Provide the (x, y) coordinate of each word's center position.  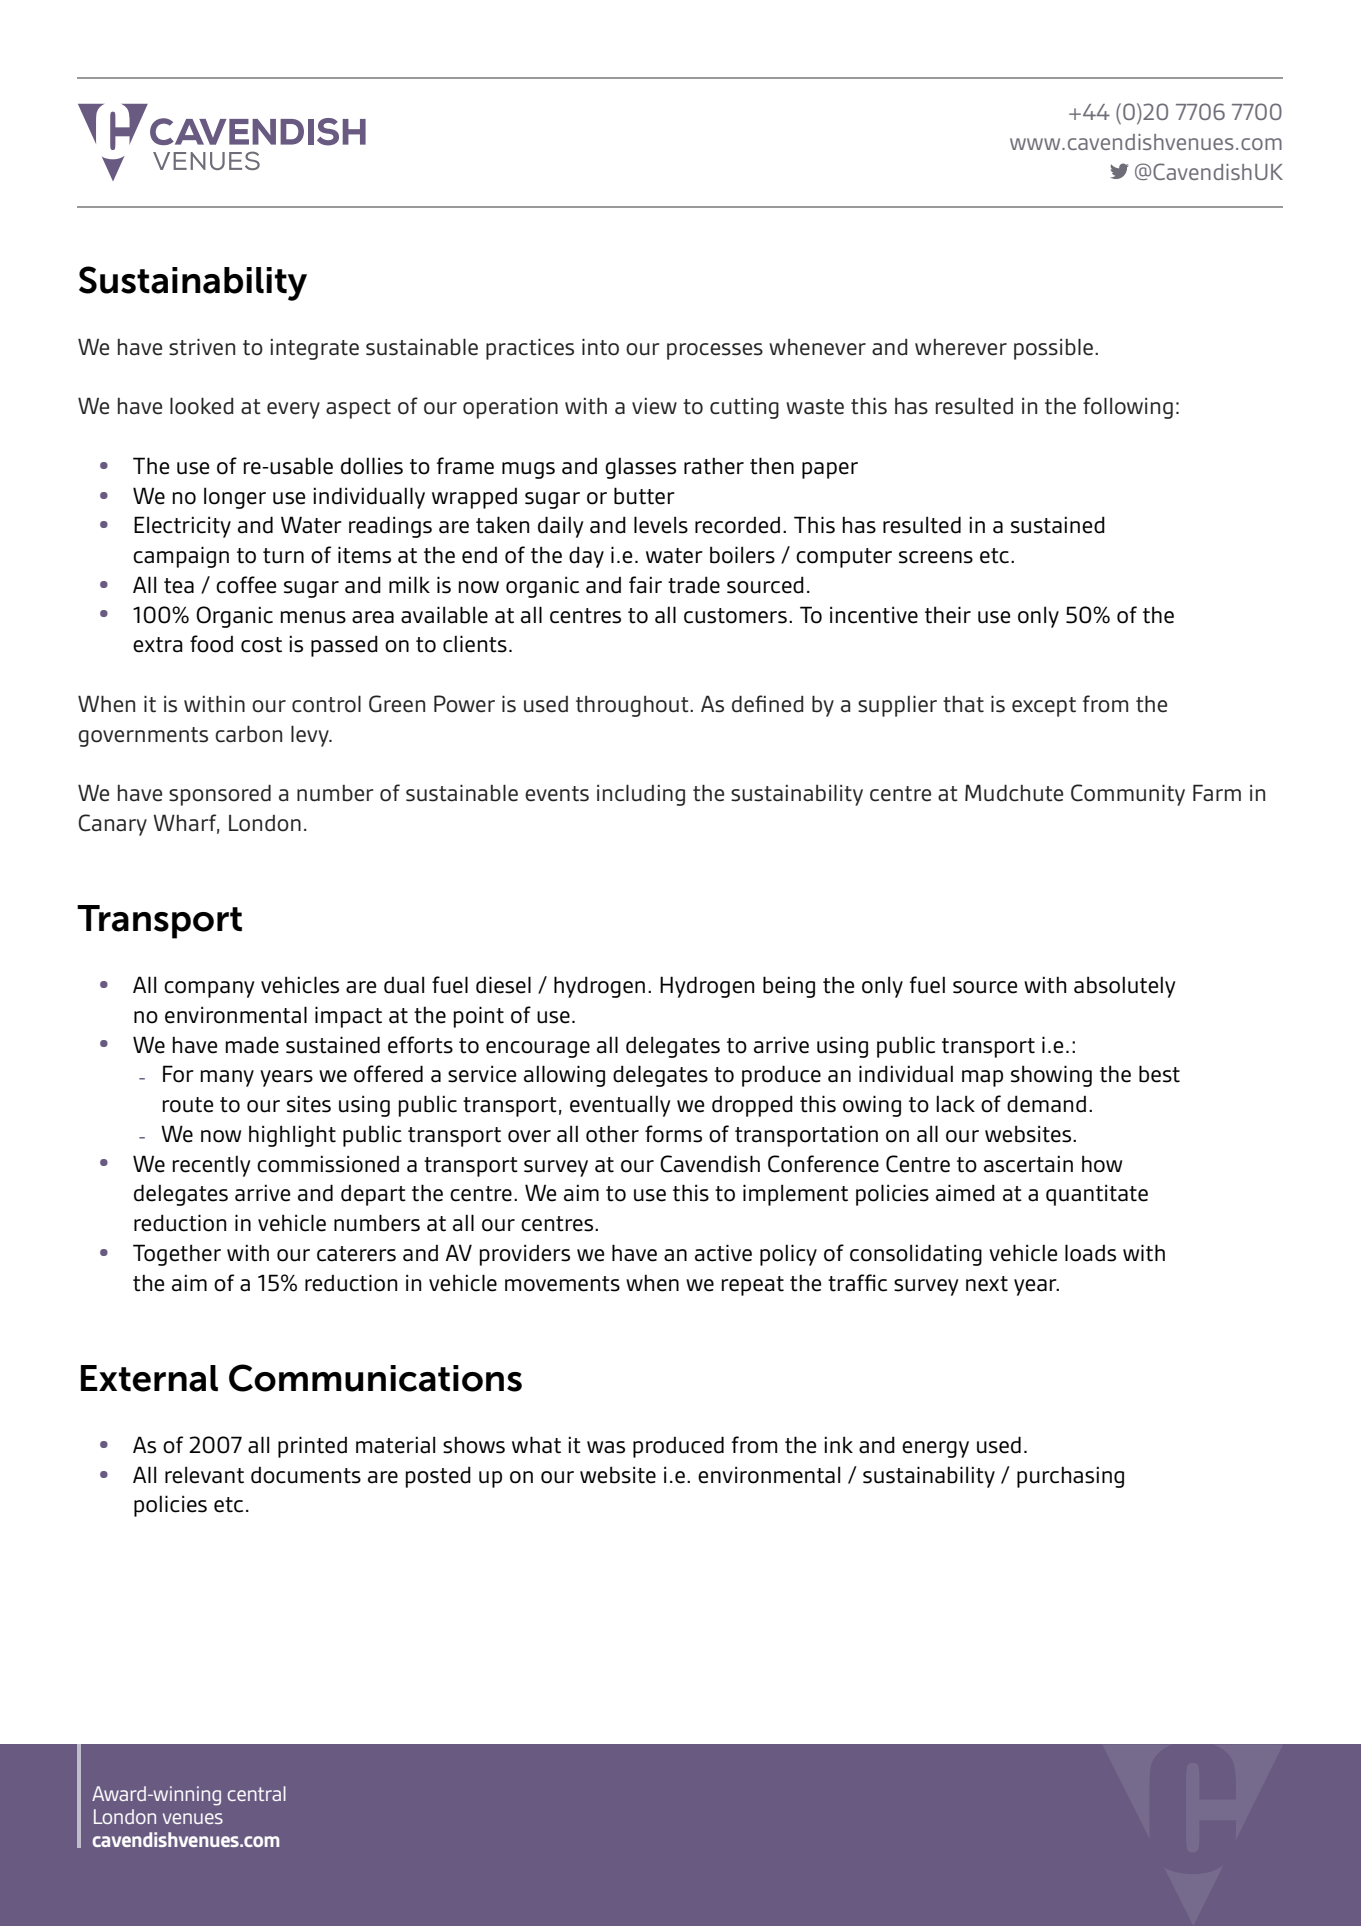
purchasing (1070, 1477)
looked (201, 406)
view (654, 406)
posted (438, 1477)
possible (1053, 349)
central (257, 1793)
